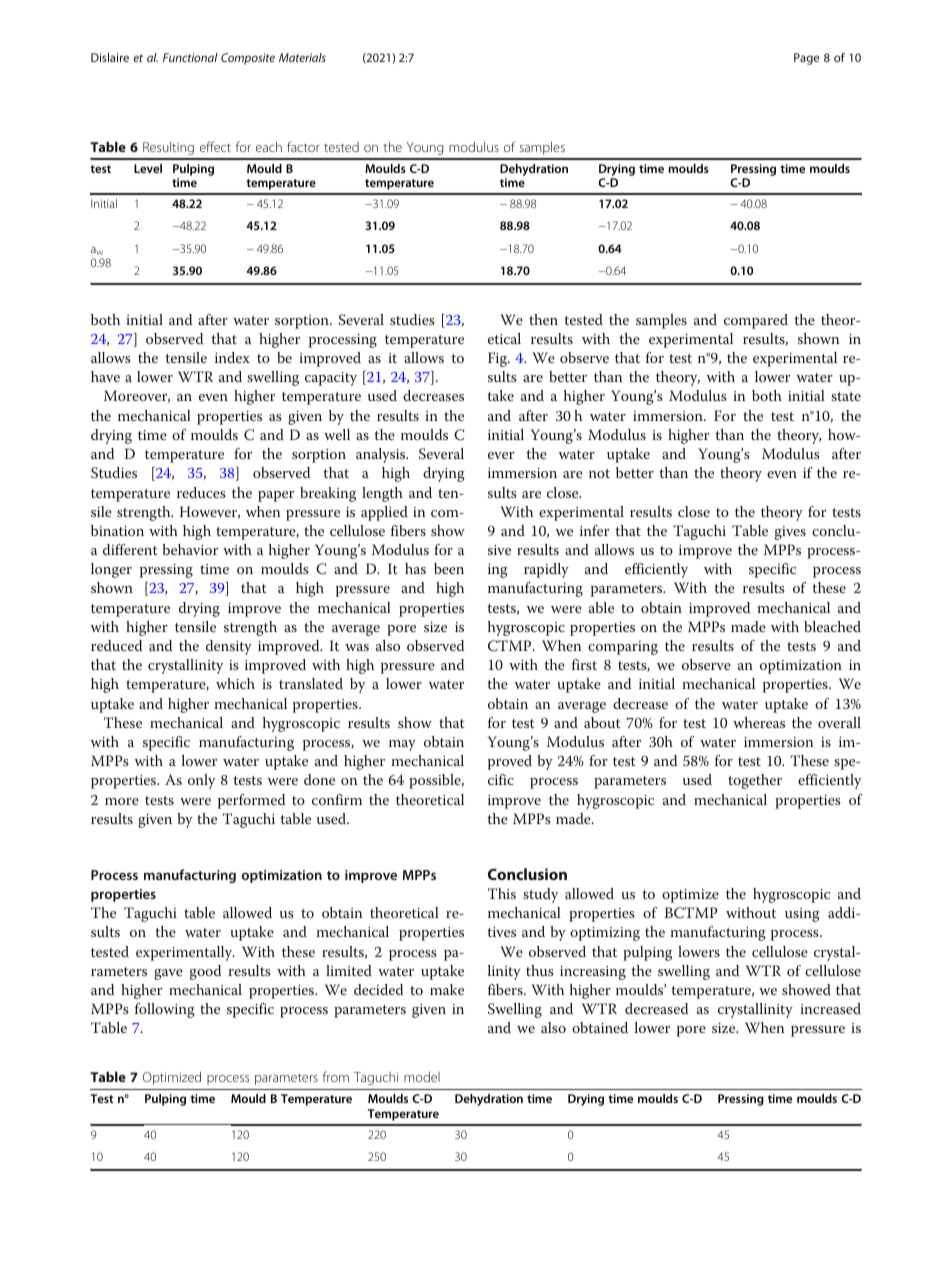 This screenshot has width=952, height=1265. I want to click on Functional, so click(190, 57).
